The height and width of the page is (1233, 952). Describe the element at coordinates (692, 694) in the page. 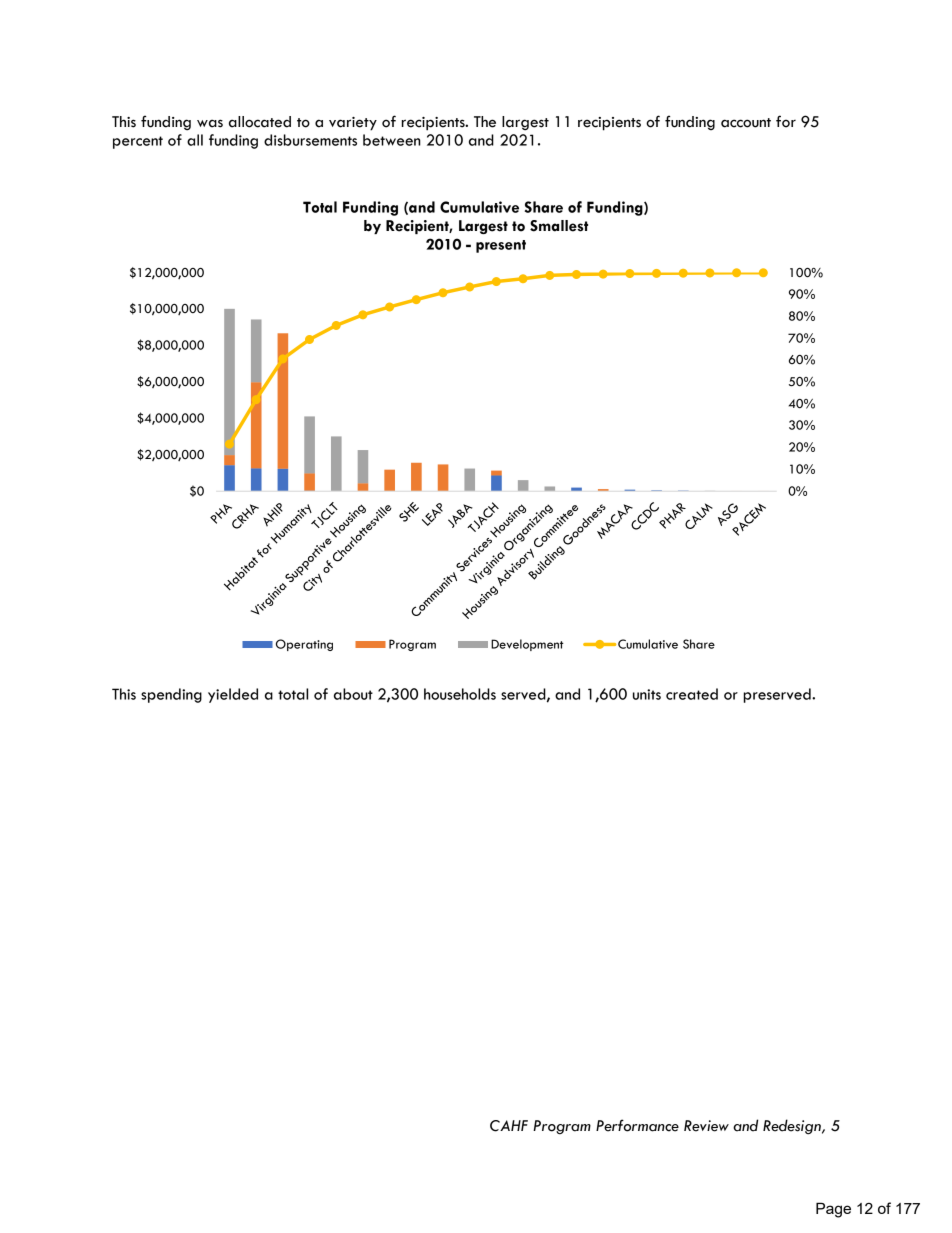

I see `created` at that location.
